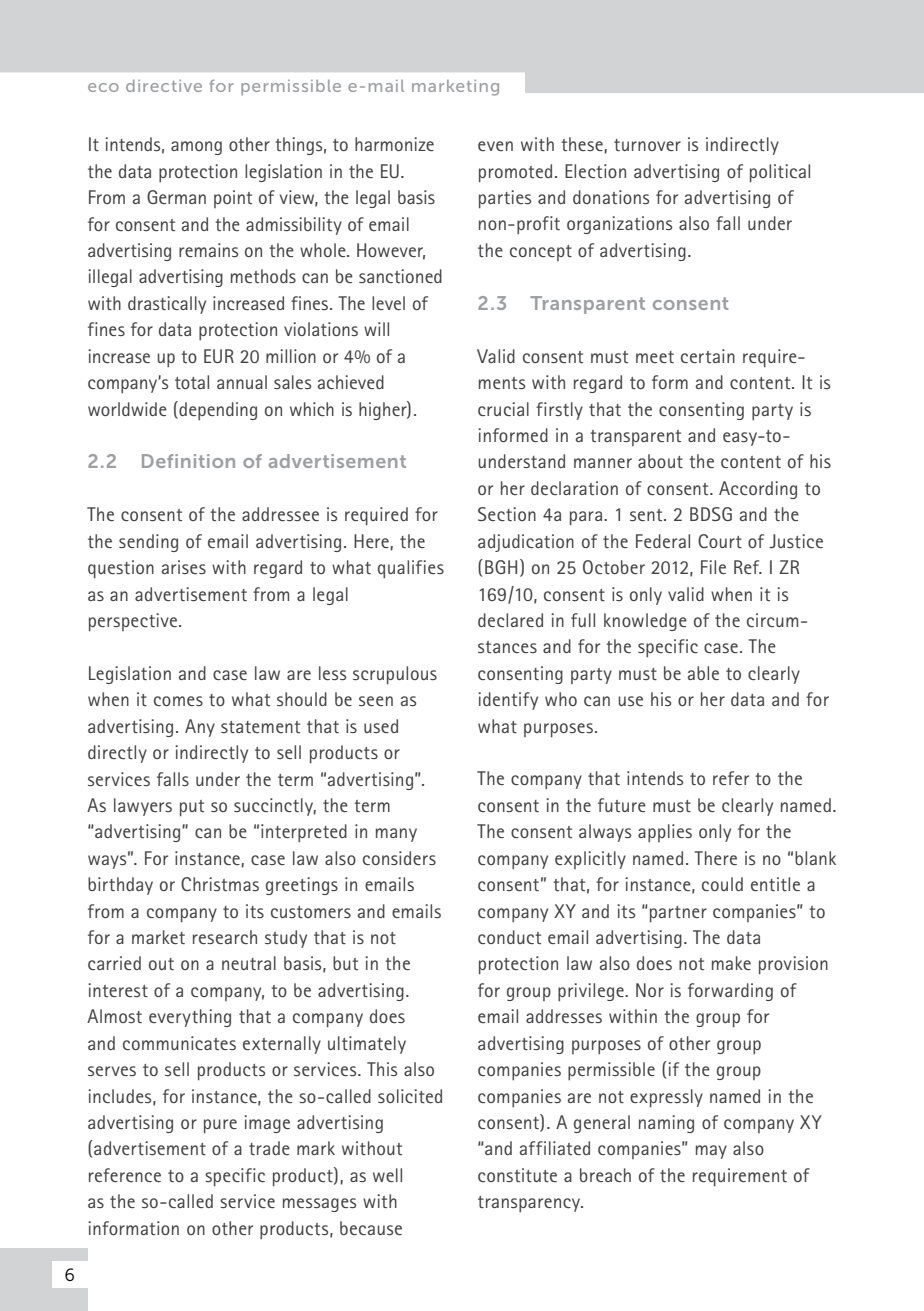  Describe the element at coordinates (192, 808) in the screenshot. I see `put` at that location.
